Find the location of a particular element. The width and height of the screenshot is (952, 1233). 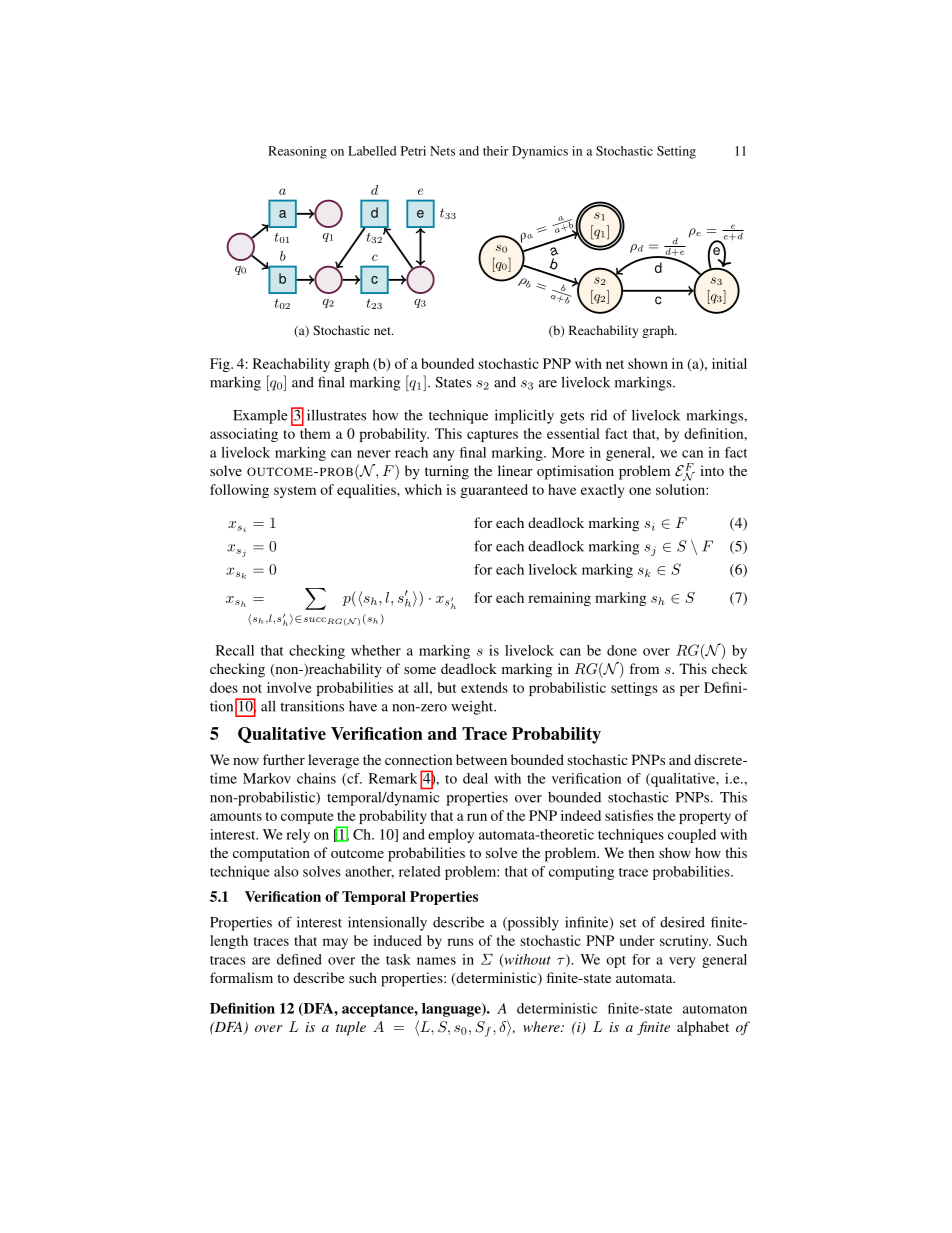

them is located at coordinates (315, 433).
